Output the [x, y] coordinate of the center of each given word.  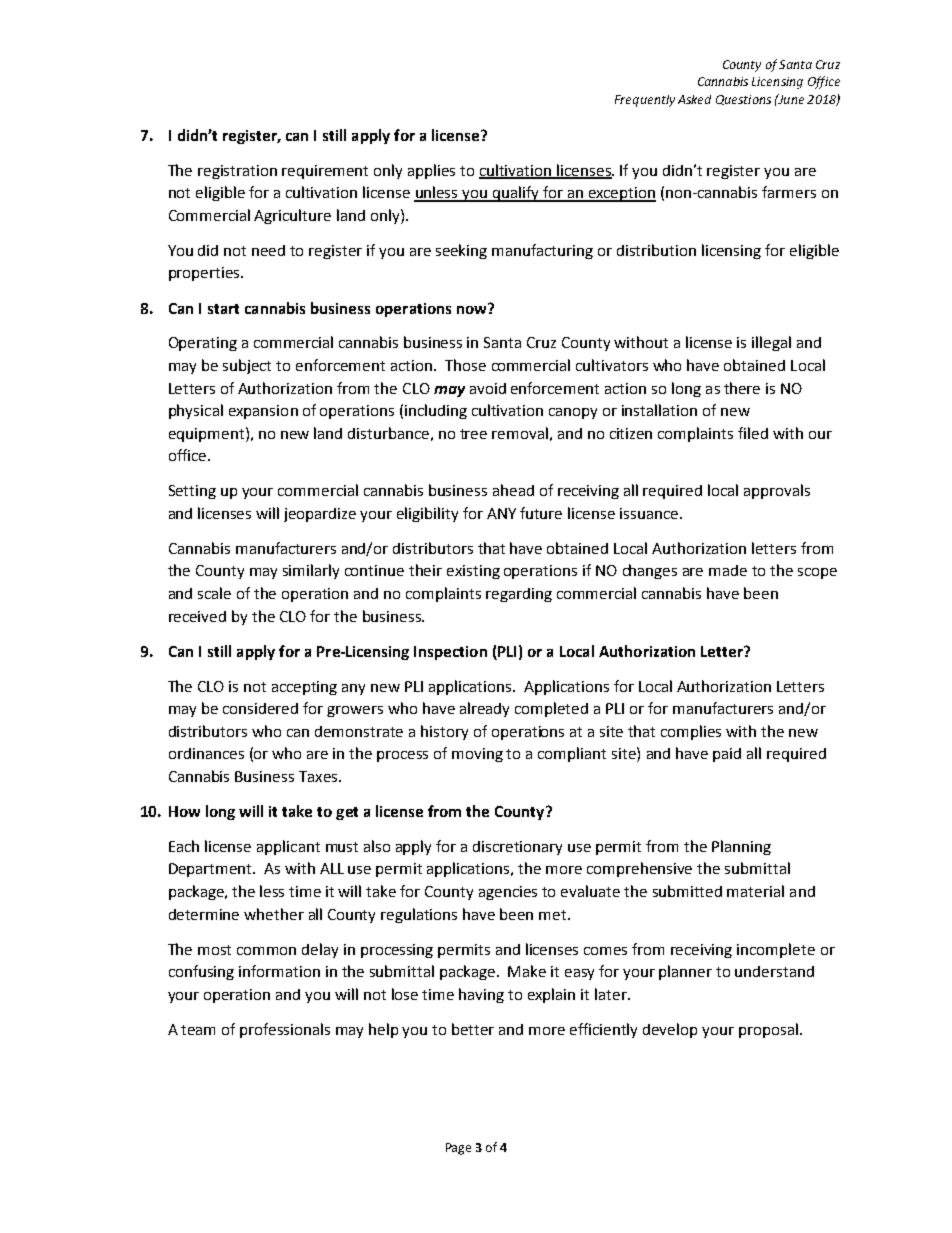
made [728, 570]
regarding [519, 595]
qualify [515, 194]
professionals [285, 1030]
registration [237, 172]
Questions [743, 100]
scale [214, 593]
